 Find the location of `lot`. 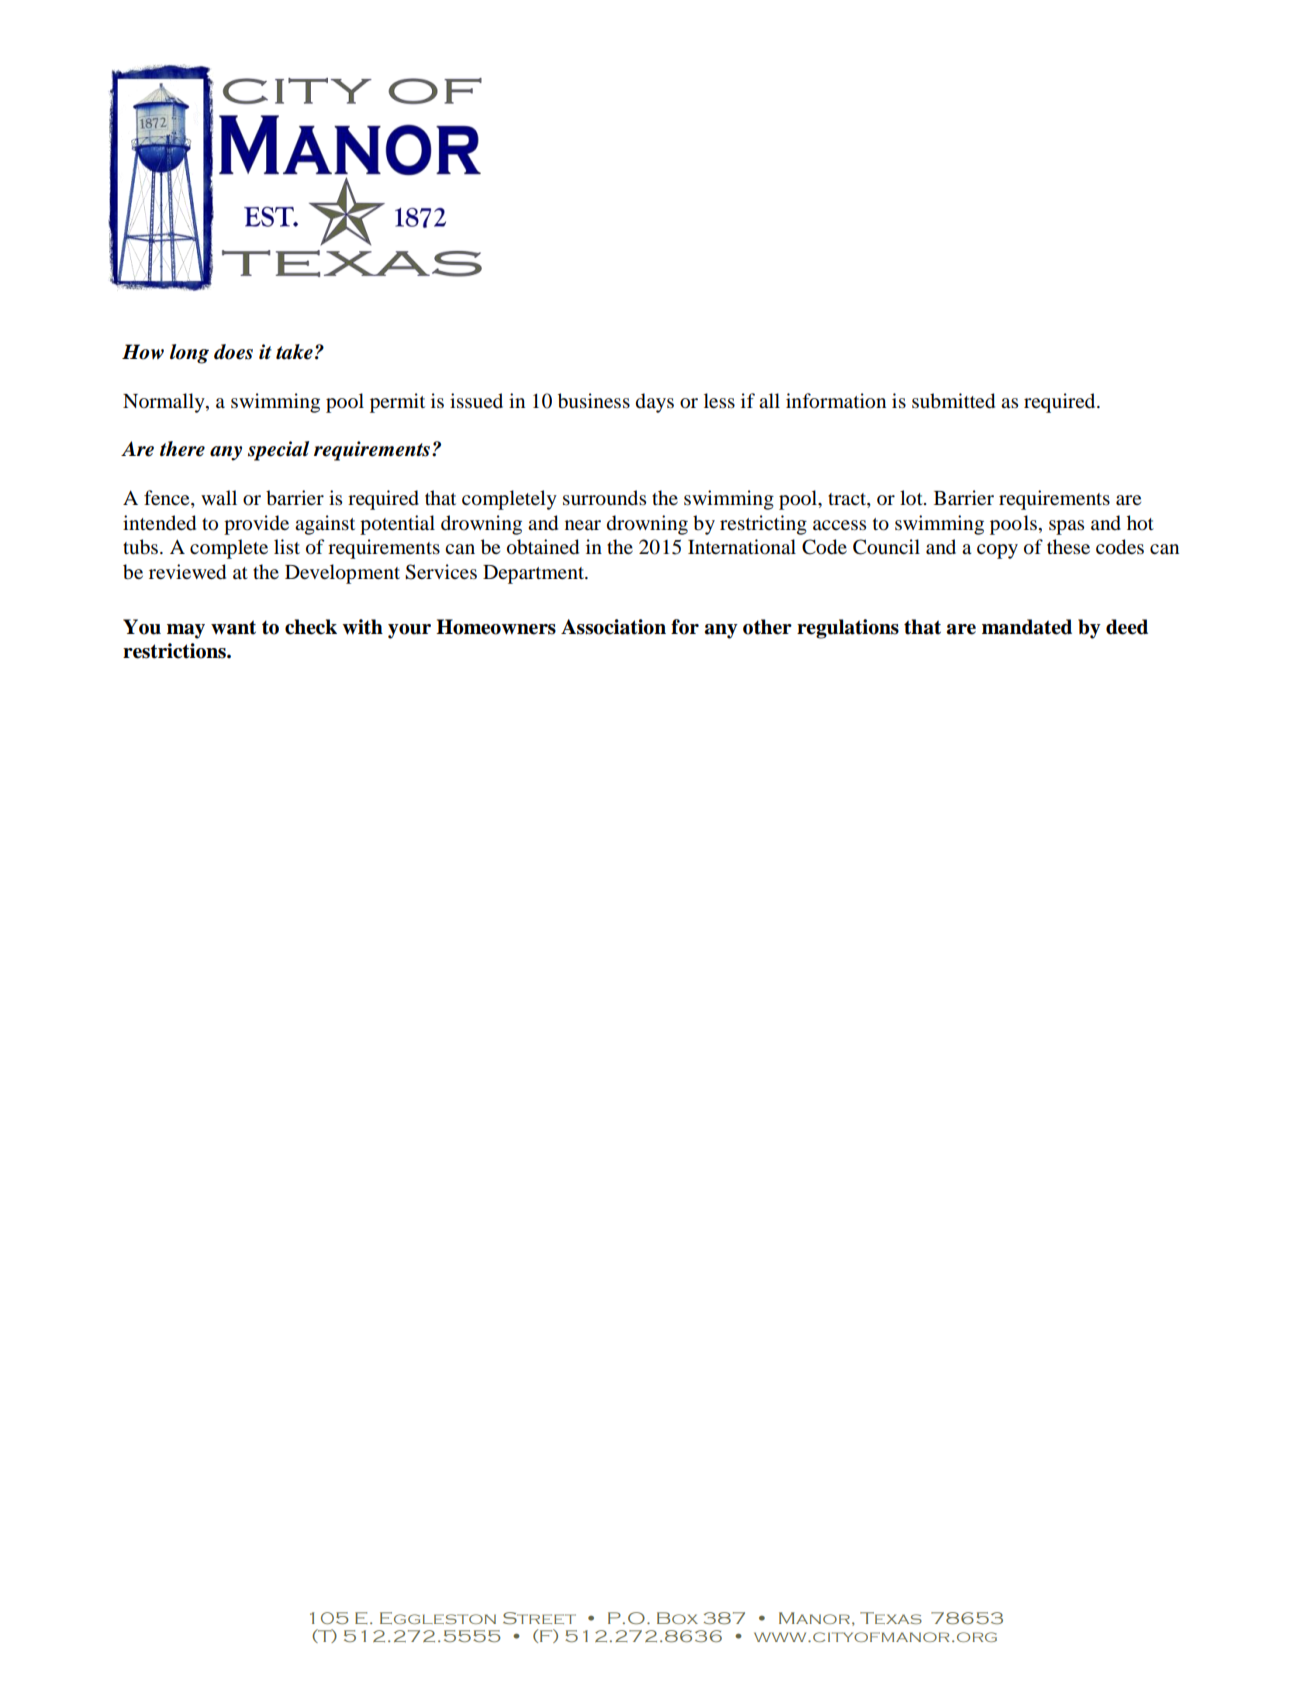

lot is located at coordinates (912, 498).
